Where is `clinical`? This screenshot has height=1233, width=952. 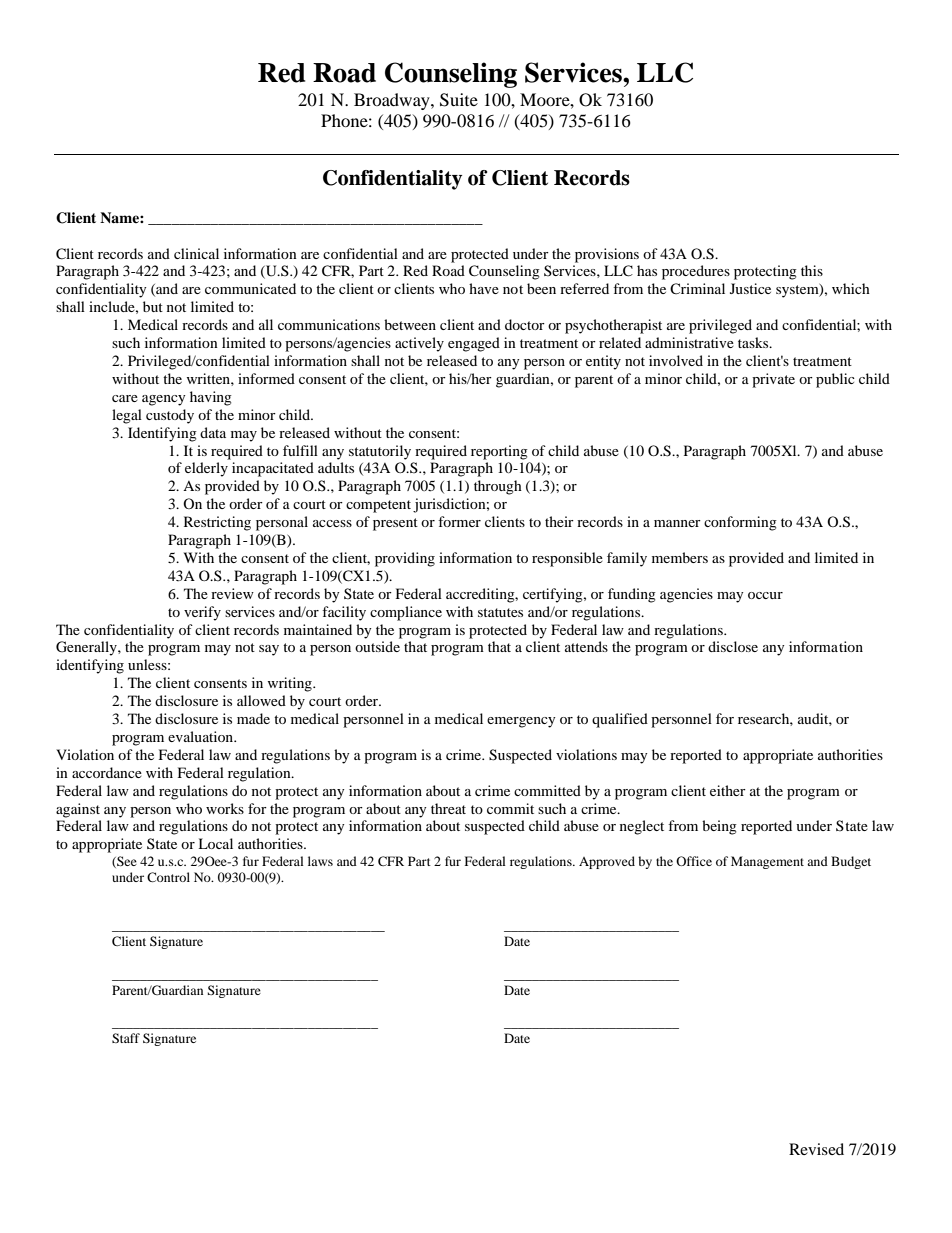 clinical is located at coordinates (196, 253).
